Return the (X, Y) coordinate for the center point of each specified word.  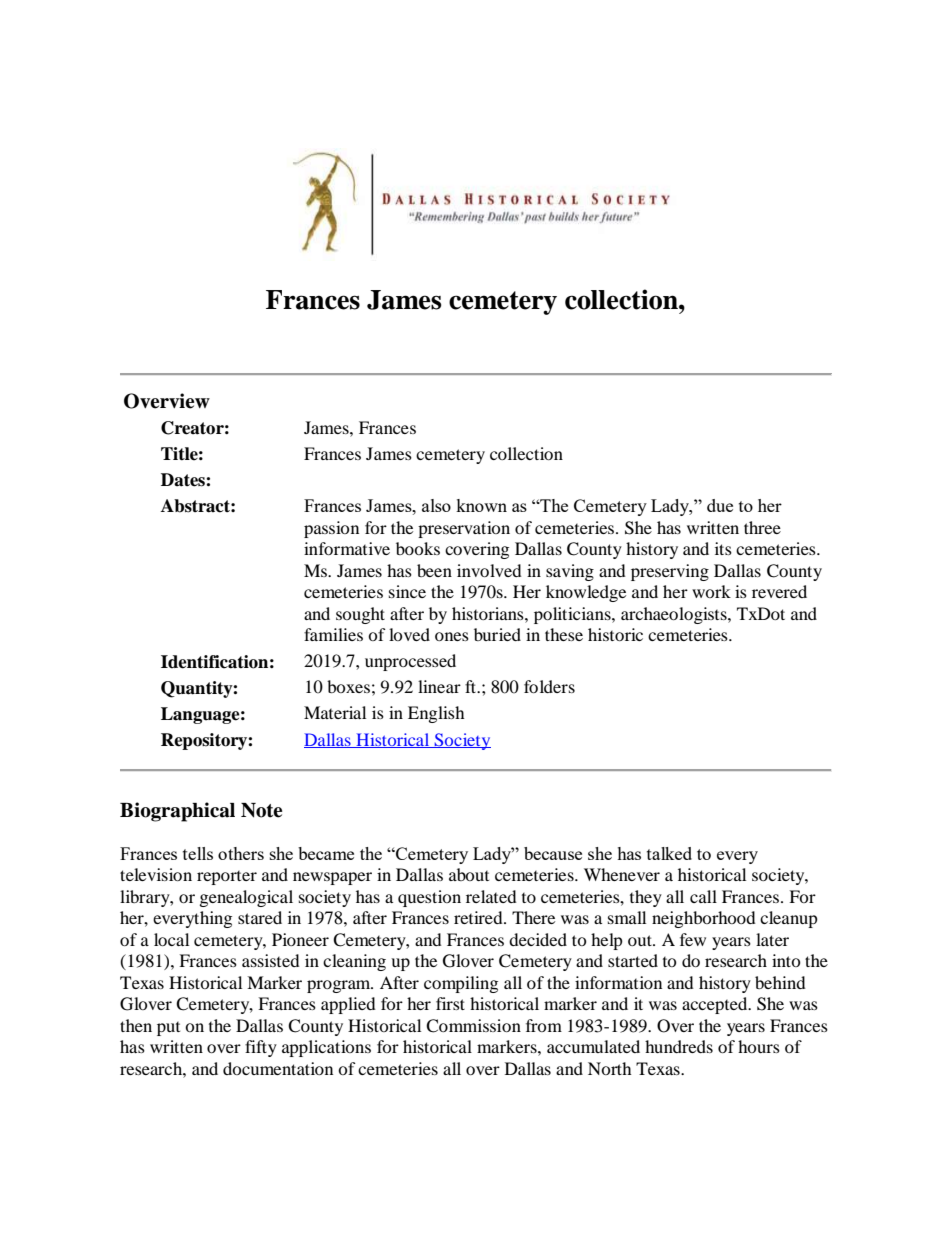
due (720, 505)
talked (669, 853)
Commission (473, 1026)
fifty (261, 1048)
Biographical (177, 812)
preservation (464, 529)
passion (331, 529)
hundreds (679, 1046)
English (436, 714)
